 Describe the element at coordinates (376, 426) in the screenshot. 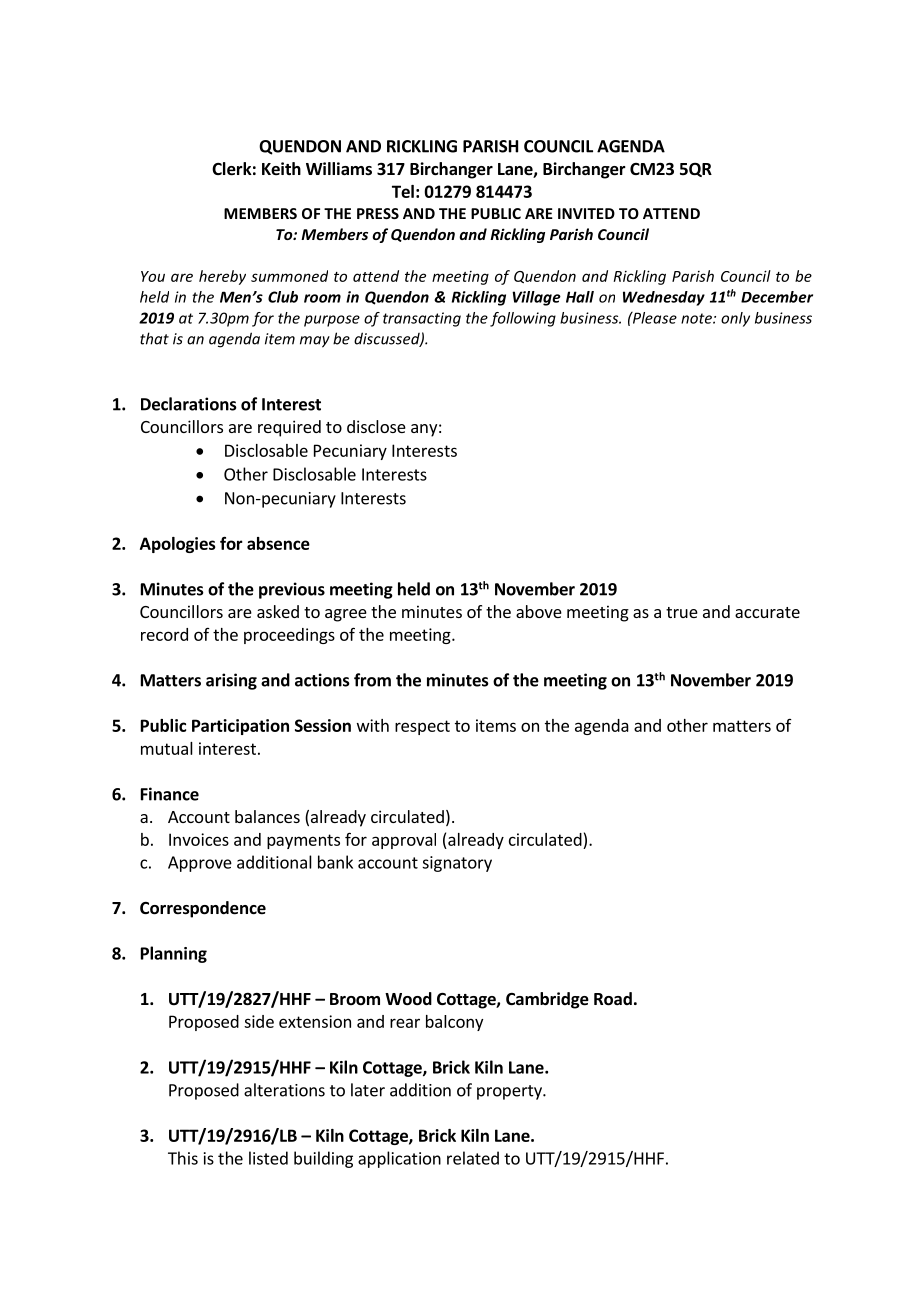

I see `disclose` at that location.
